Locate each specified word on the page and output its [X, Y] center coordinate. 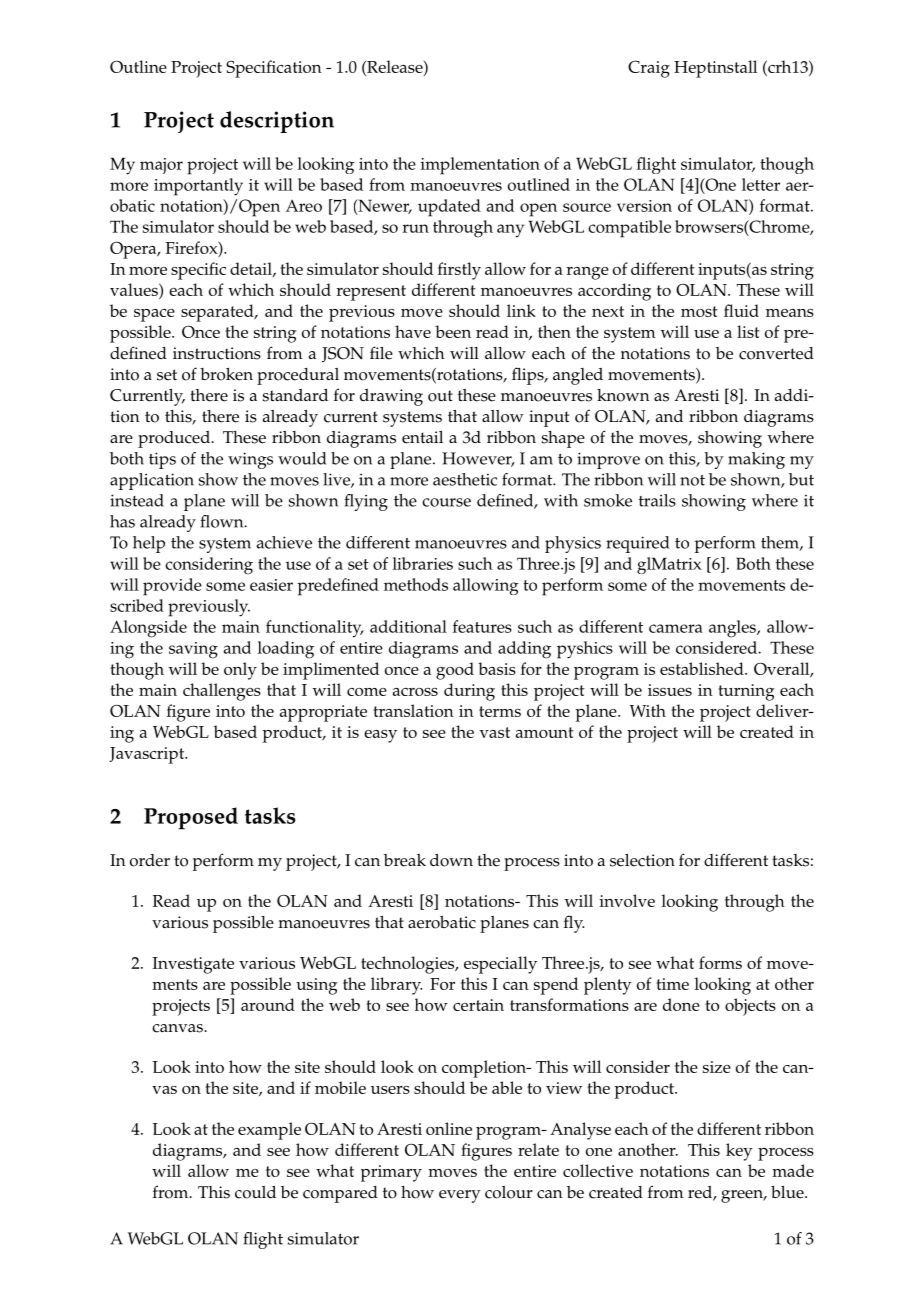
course [446, 502]
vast [495, 732]
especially [500, 965]
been [453, 331]
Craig [649, 69]
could [255, 1192]
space [154, 315]
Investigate [193, 965]
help [149, 544]
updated [449, 208]
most [699, 311]
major [161, 166]
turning [746, 692]
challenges [222, 692]
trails [657, 500]
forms [720, 962]
